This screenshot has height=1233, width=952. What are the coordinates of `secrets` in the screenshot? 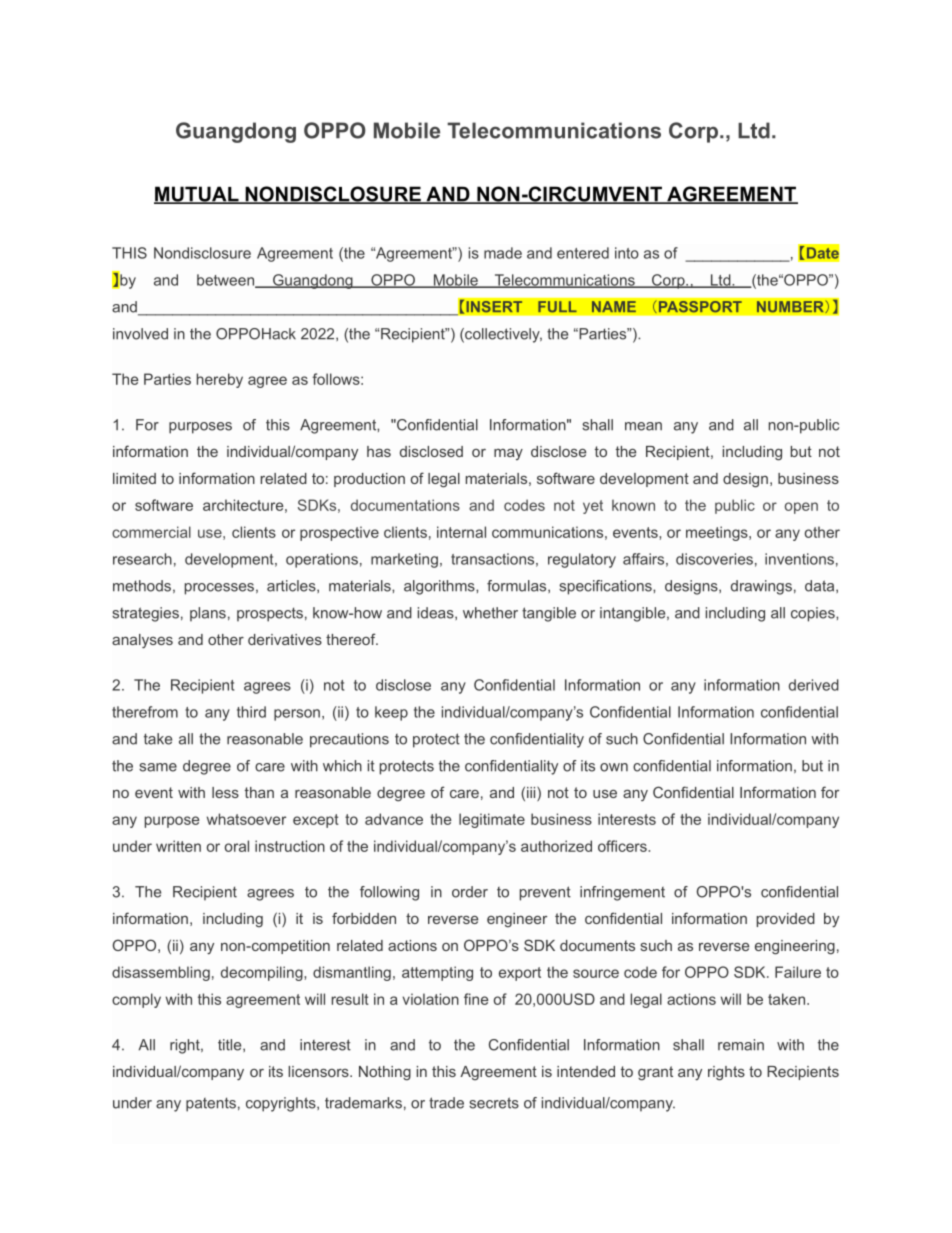 It's located at (494, 1103).
